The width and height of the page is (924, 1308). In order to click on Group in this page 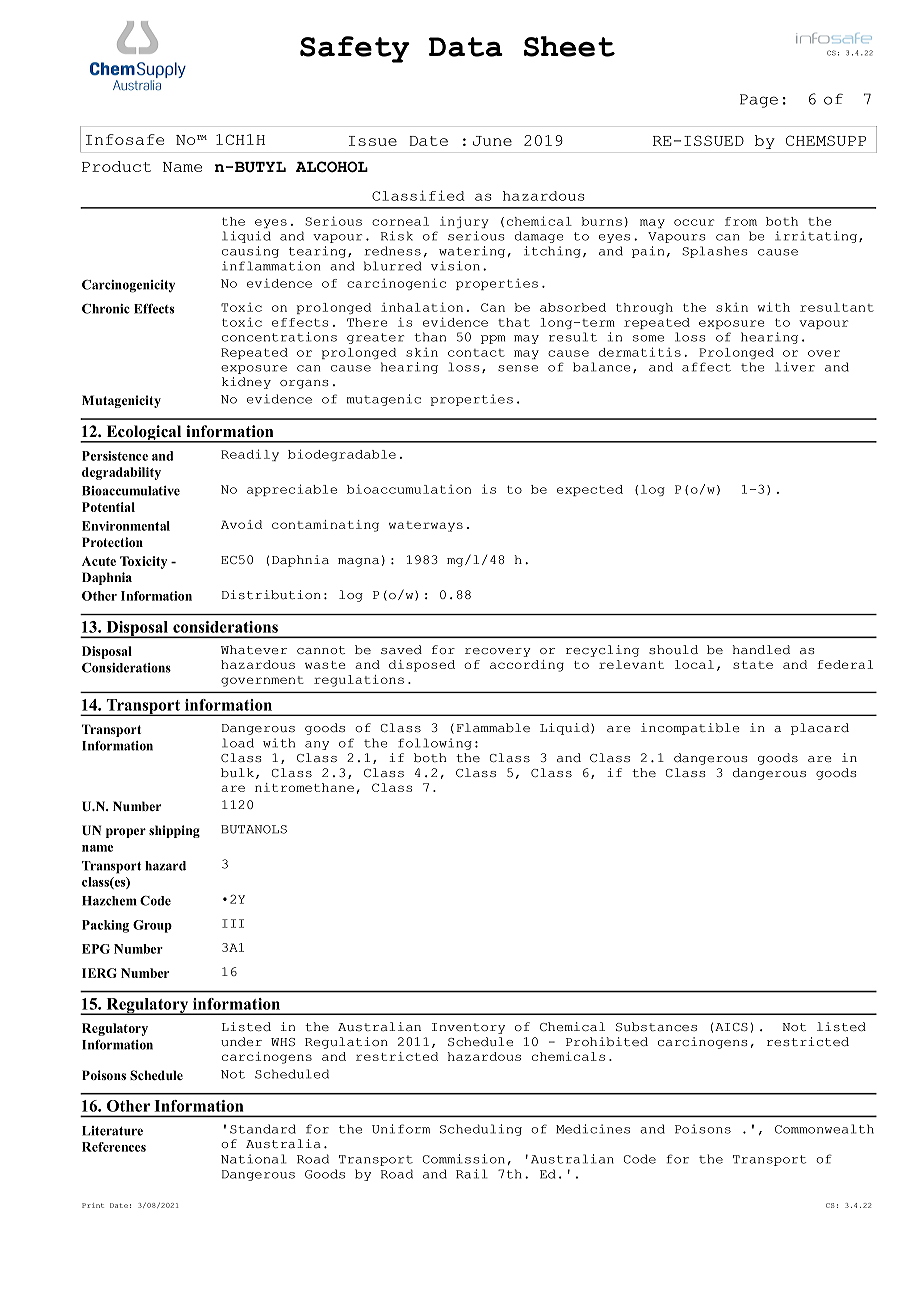, I will do `click(152, 926)`.
